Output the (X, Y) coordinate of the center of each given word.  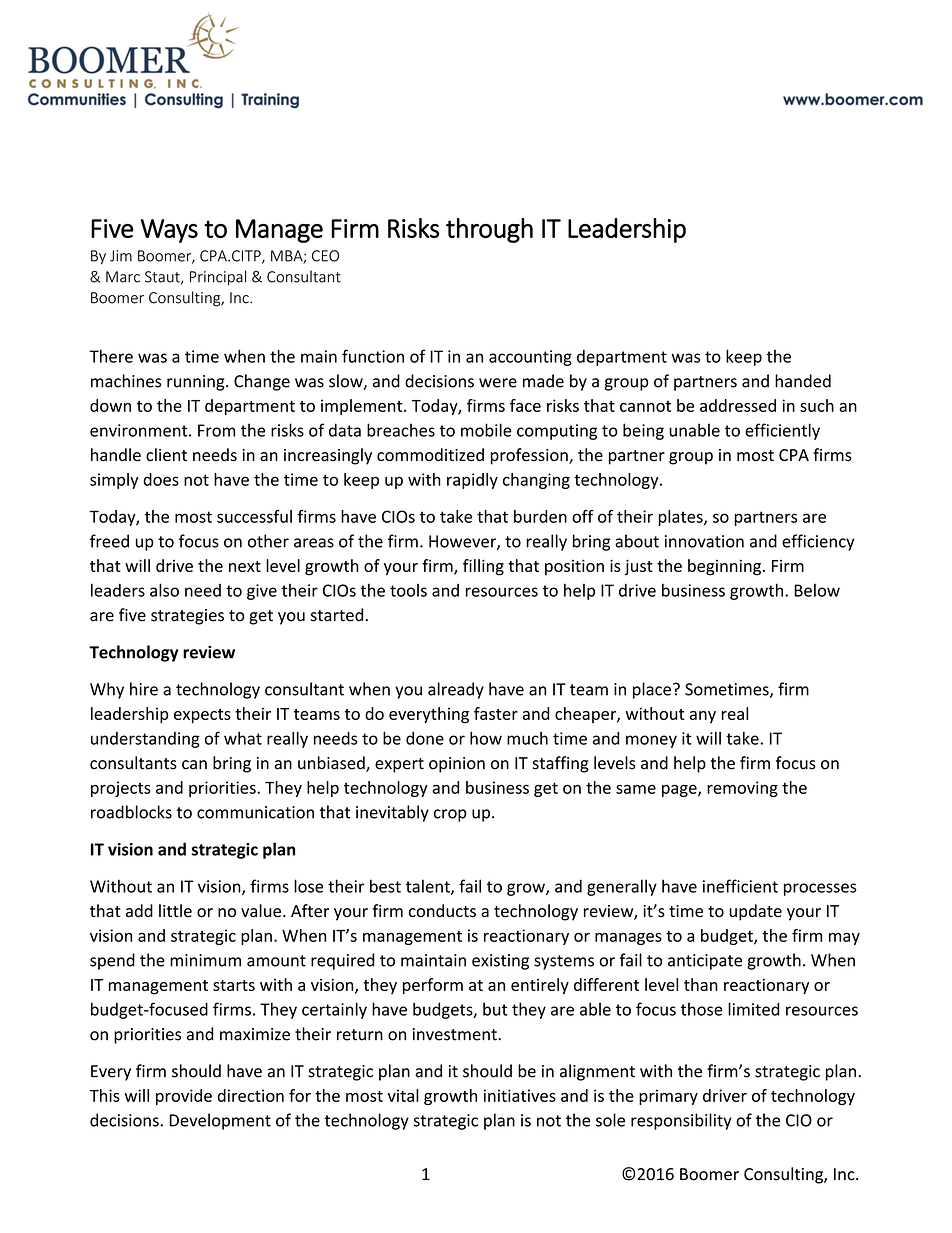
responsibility (681, 1121)
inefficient (740, 886)
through (489, 230)
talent (429, 887)
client (166, 455)
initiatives (520, 1095)
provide (184, 1097)
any (703, 717)
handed (803, 381)
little (175, 911)
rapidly (472, 481)
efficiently (782, 431)
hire (144, 689)
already (456, 690)
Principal (218, 277)
